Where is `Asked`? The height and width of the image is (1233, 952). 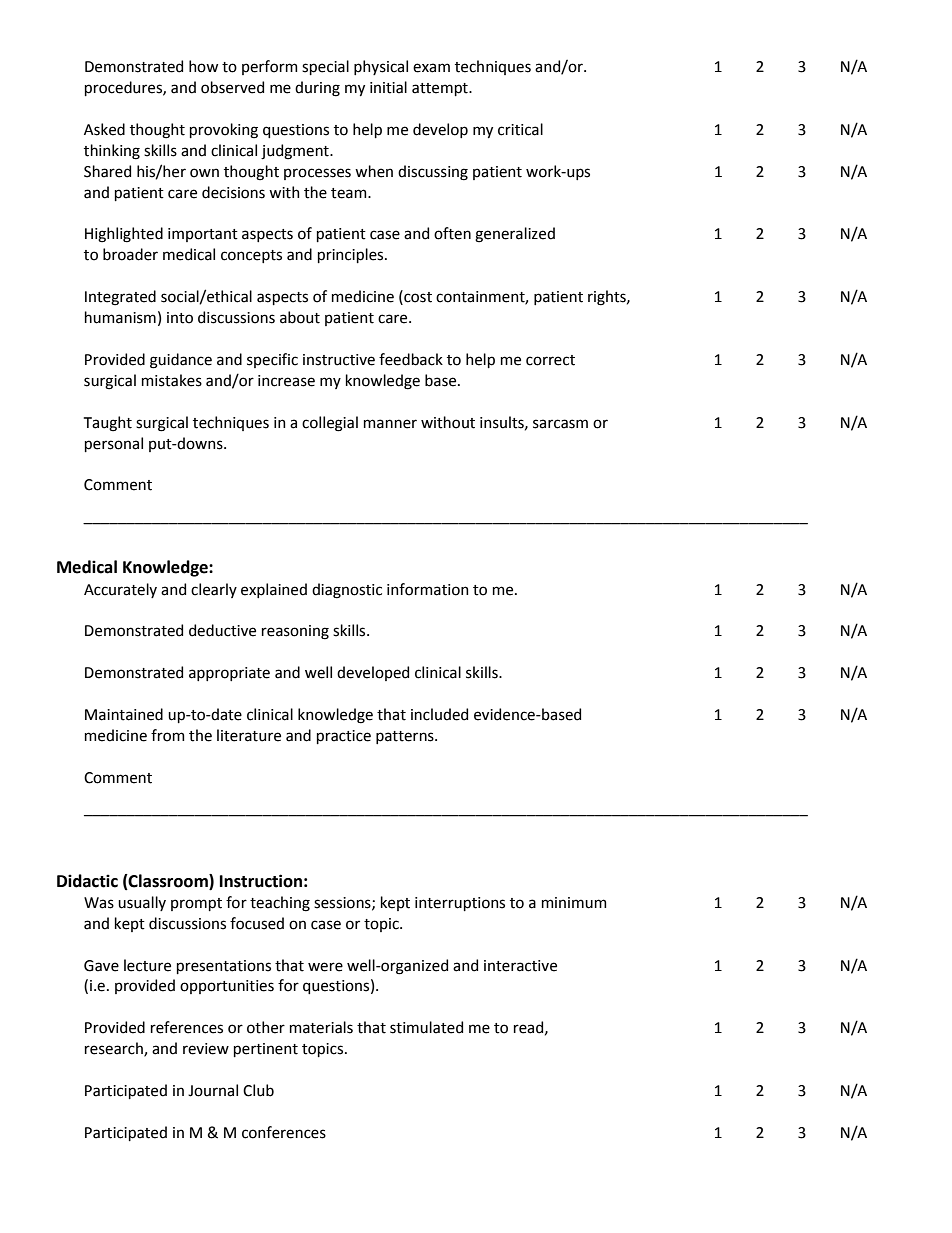
Asked is located at coordinates (104, 129).
